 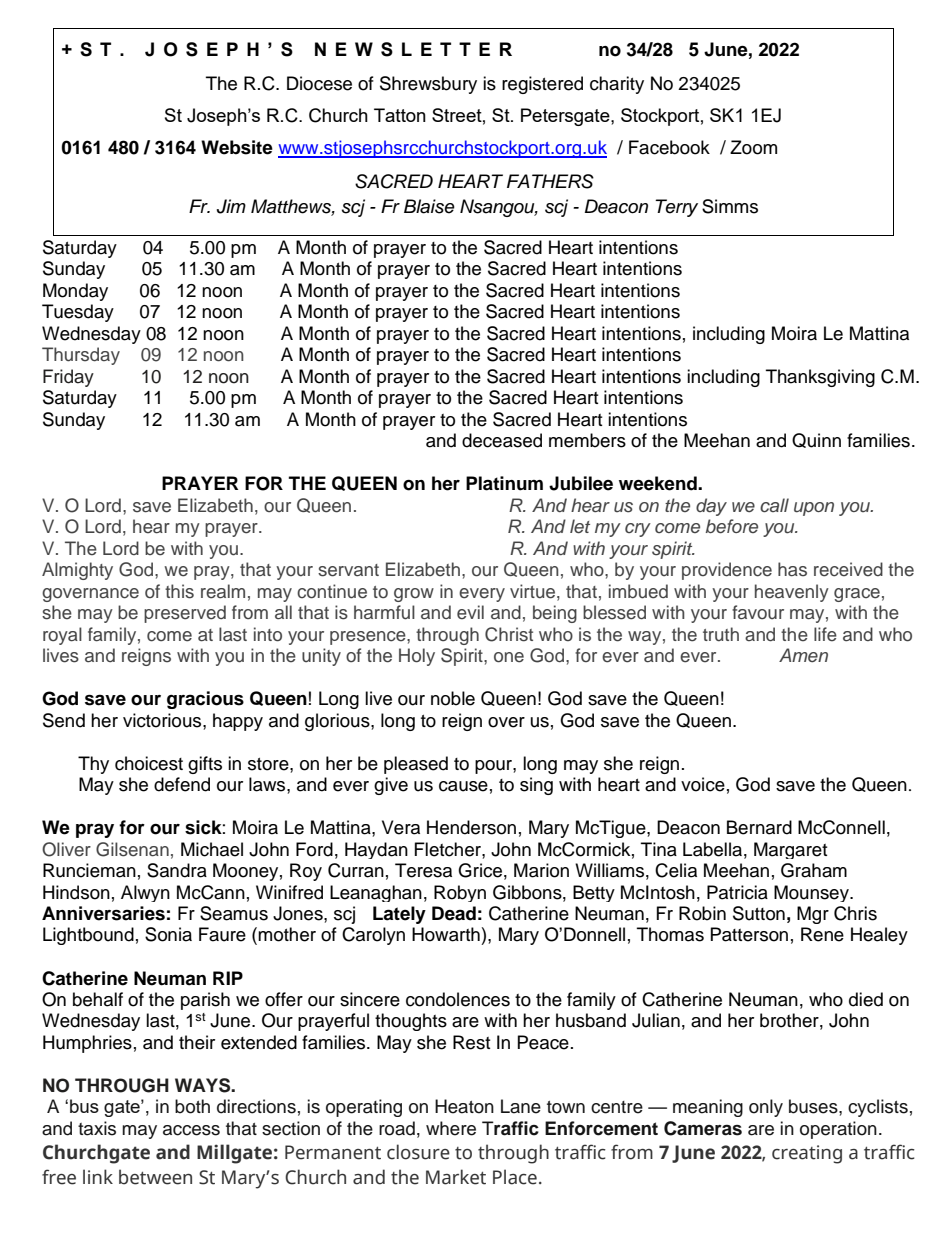 I want to click on access, so click(x=191, y=1130).
